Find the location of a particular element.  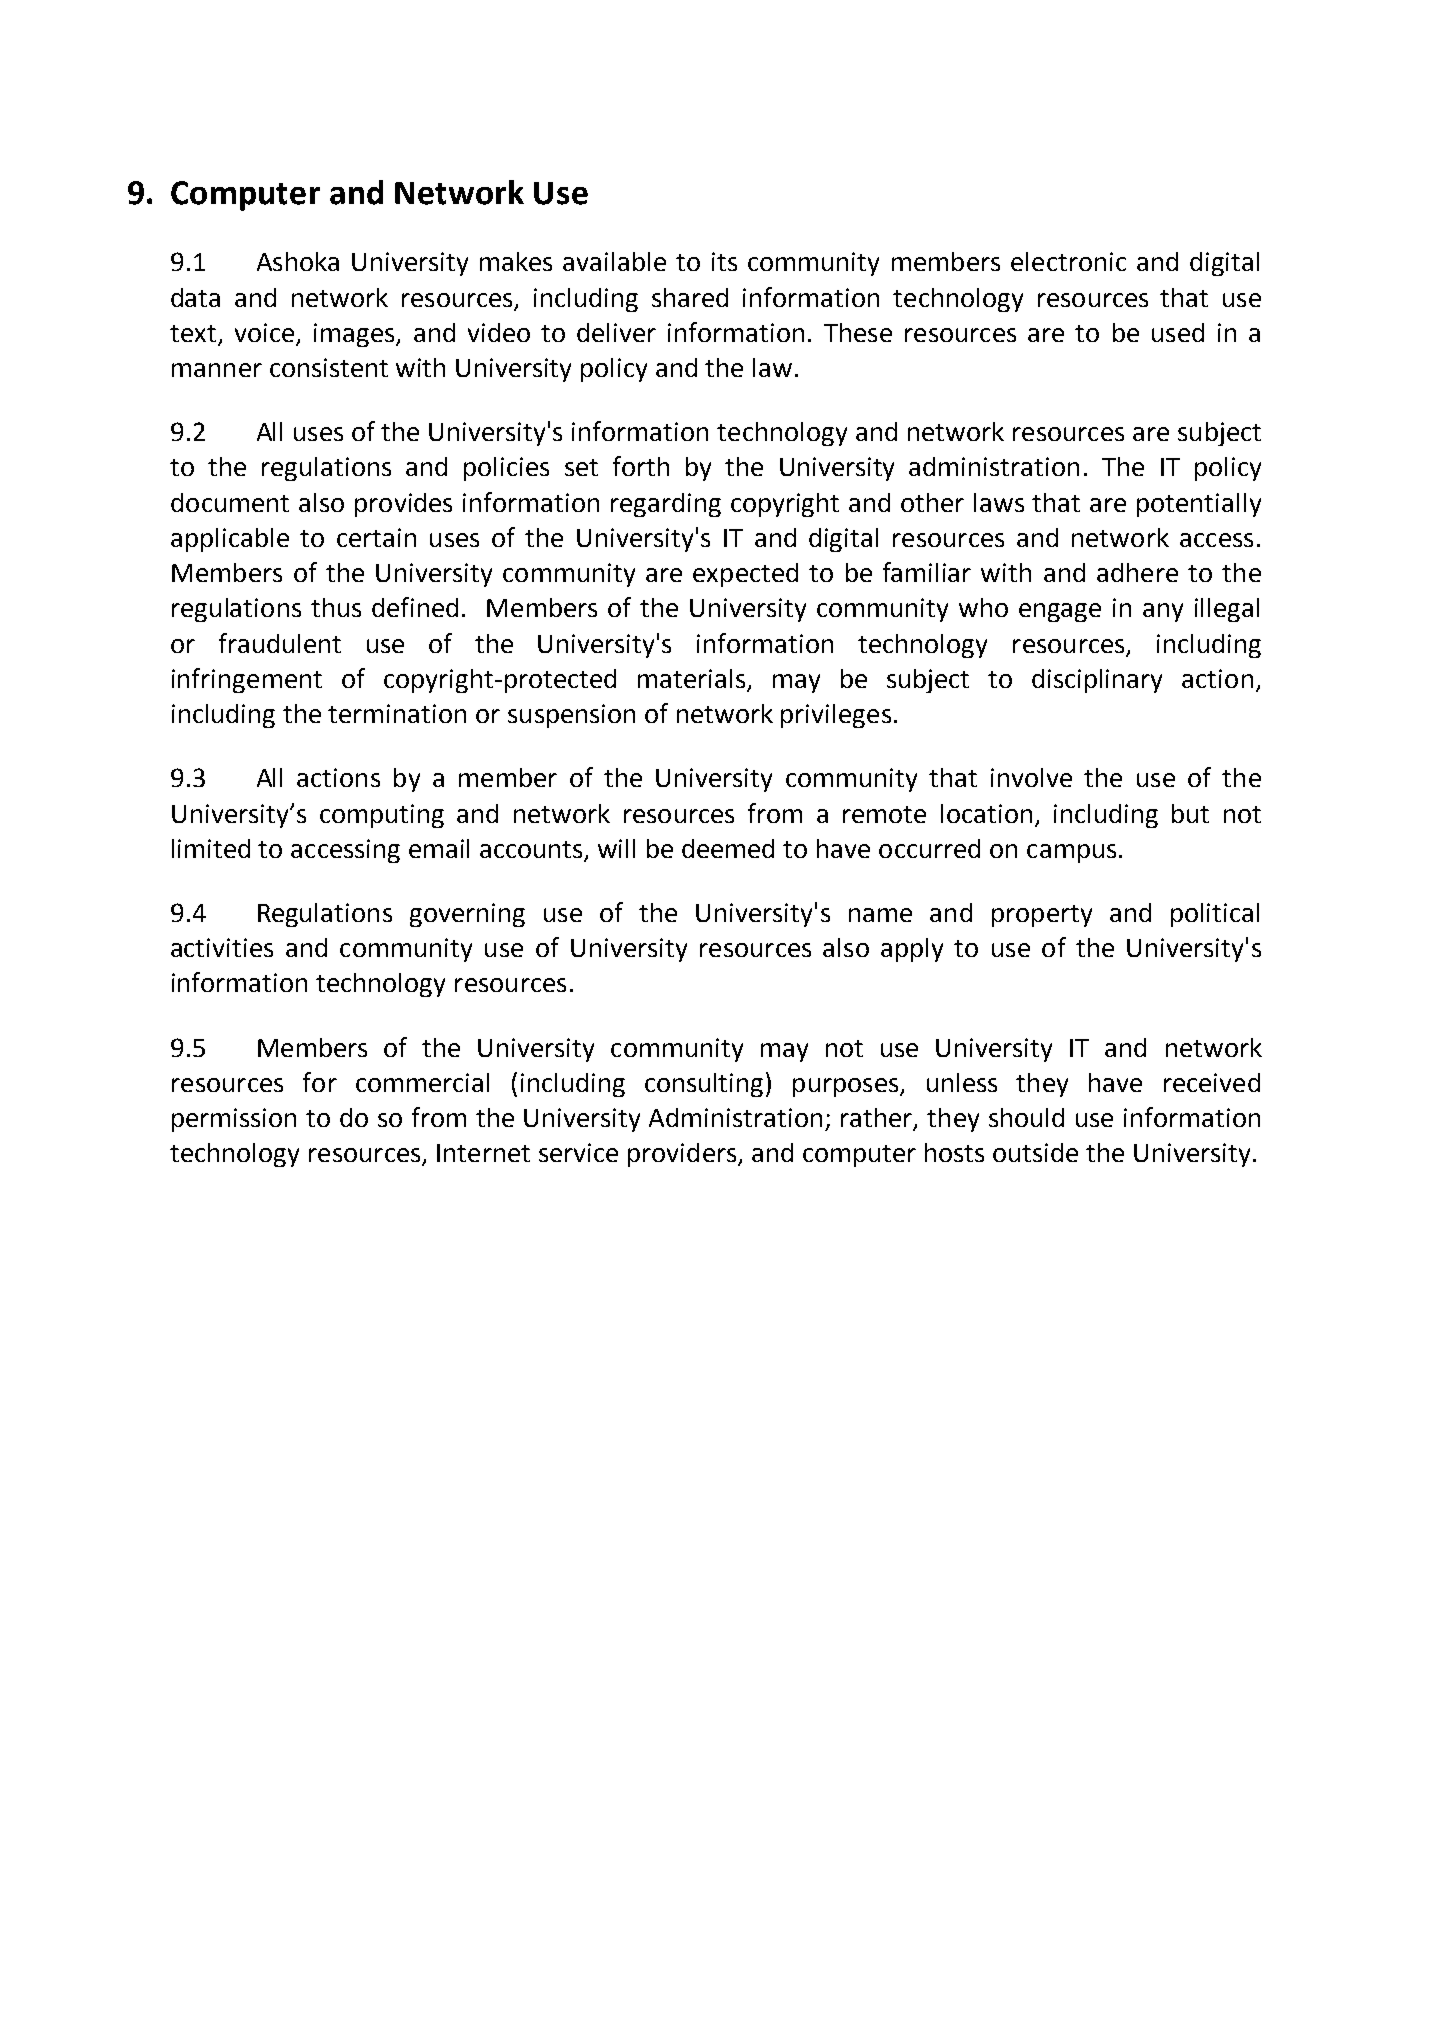

deemed is located at coordinates (728, 848).
